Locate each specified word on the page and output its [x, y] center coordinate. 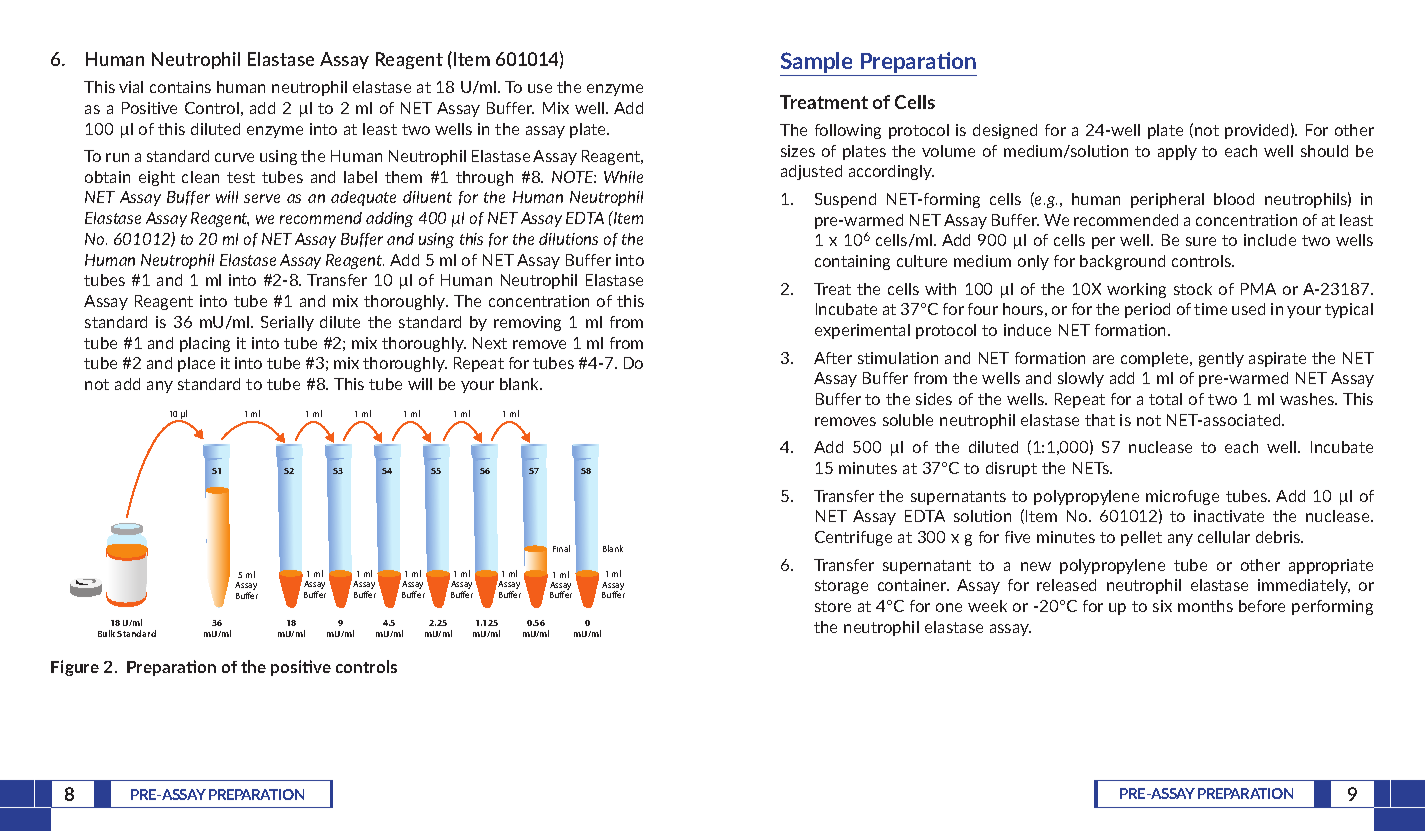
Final [561, 548]
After [833, 358]
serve [262, 198]
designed [1005, 131]
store [833, 606]
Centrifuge [853, 538]
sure [1201, 241]
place [196, 364]
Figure [75, 668]
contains [180, 87]
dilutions [568, 239]
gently [1221, 359]
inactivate [1229, 516]
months [1205, 606]
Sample [816, 62]
